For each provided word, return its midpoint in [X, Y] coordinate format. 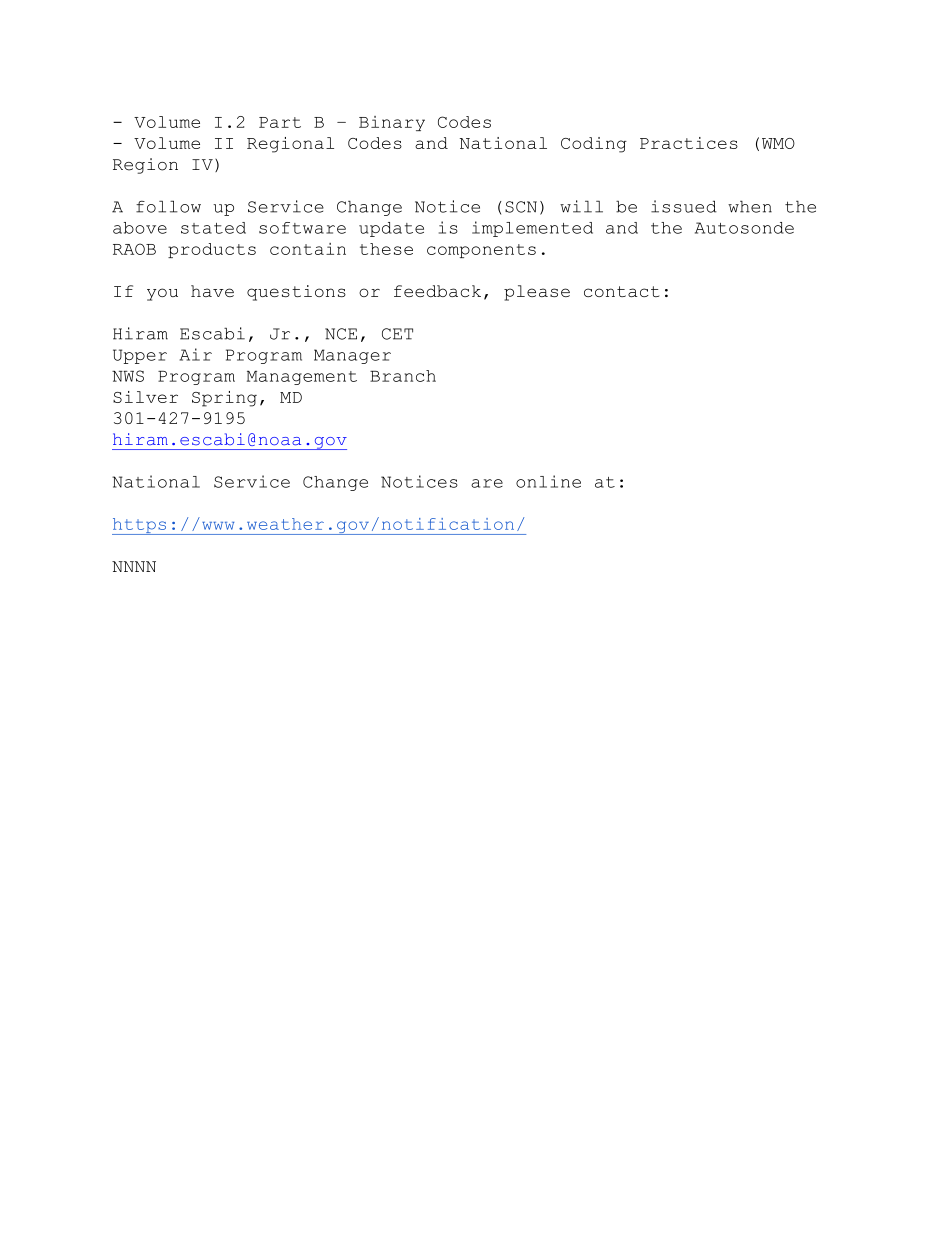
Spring [224, 399]
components [481, 251]
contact [621, 291]
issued [684, 206]
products [212, 250]
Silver [145, 397]
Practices [689, 143]
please [537, 293]
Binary [392, 123]
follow [168, 206]
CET [397, 334]
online [548, 481]
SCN [521, 207]
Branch [403, 376]
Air [196, 354]
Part [280, 122]
